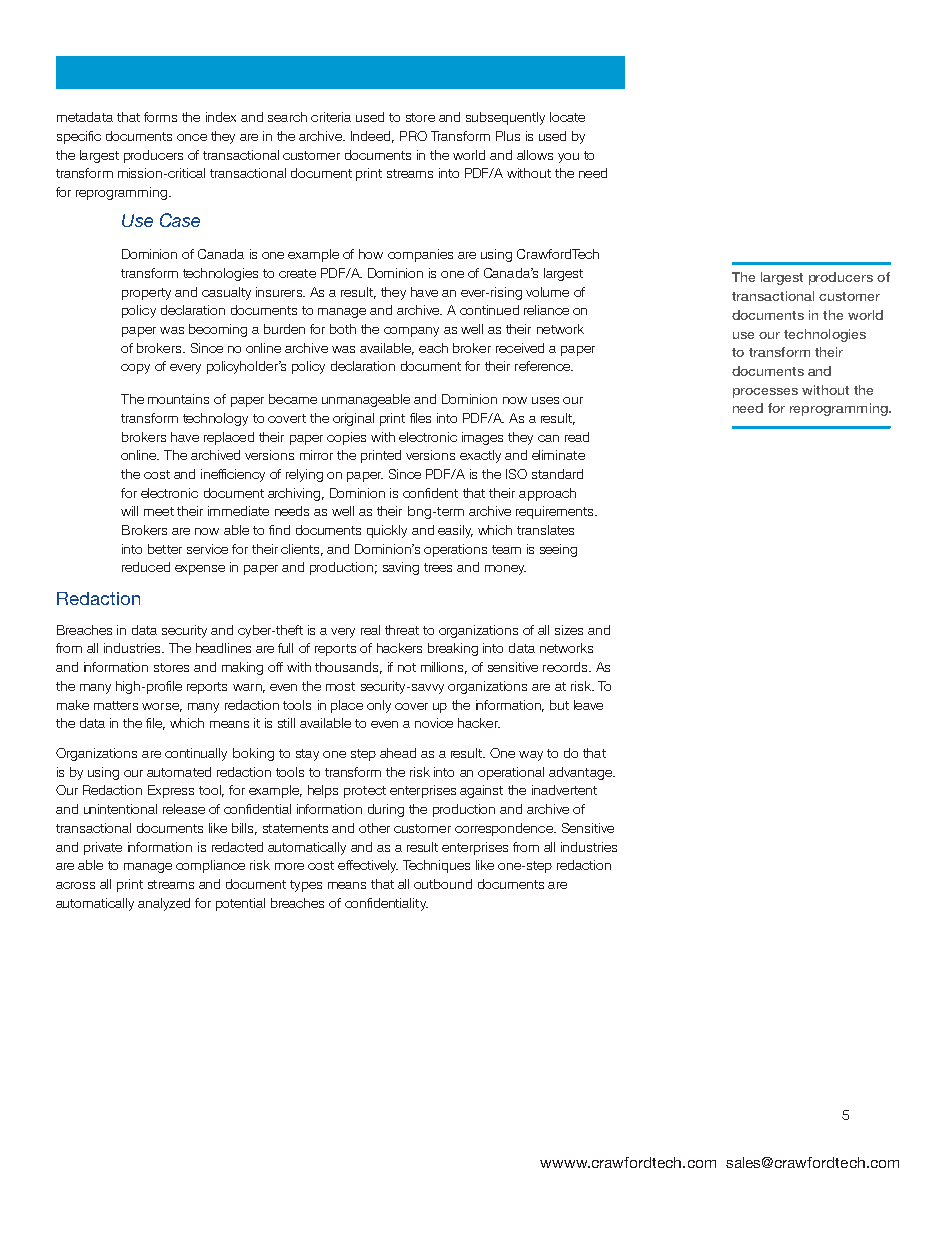 This image has height=1233, width=952. I want to click on you, so click(568, 158).
